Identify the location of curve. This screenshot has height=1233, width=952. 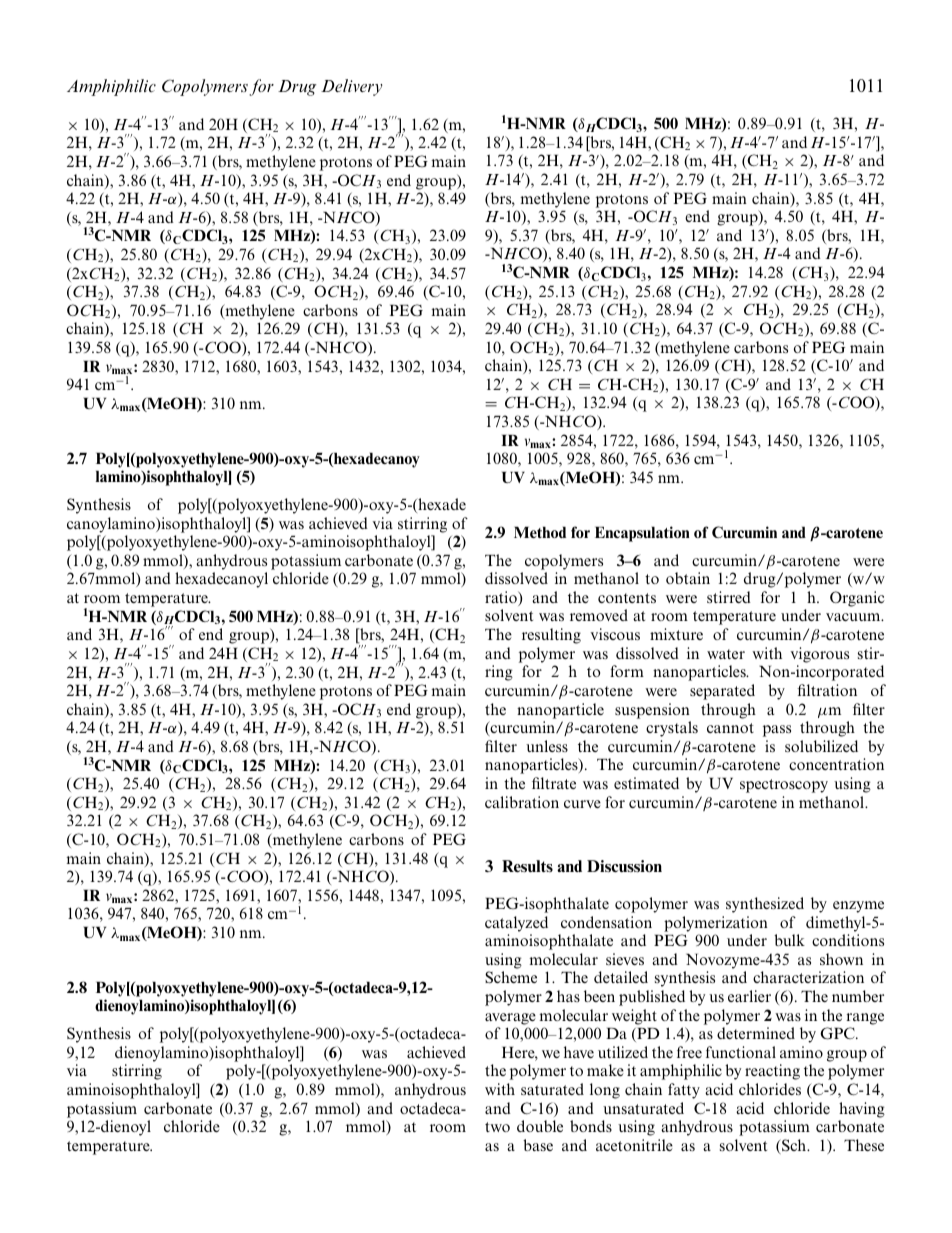
(582, 804).
